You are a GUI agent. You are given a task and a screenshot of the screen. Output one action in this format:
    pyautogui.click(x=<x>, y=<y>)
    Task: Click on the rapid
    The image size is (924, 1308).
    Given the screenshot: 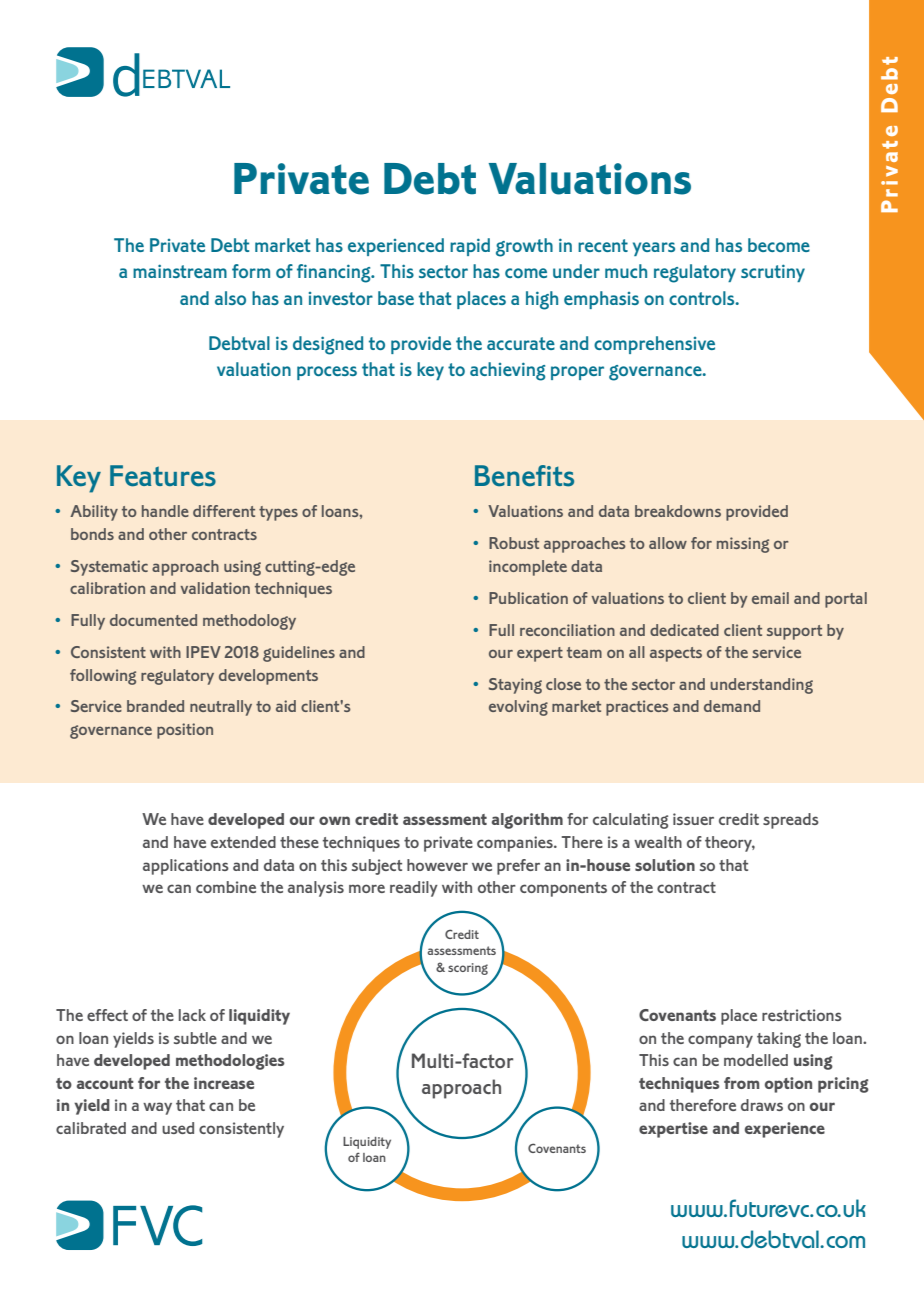 What is the action you would take?
    pyautogui.click(x=470, y=247)
